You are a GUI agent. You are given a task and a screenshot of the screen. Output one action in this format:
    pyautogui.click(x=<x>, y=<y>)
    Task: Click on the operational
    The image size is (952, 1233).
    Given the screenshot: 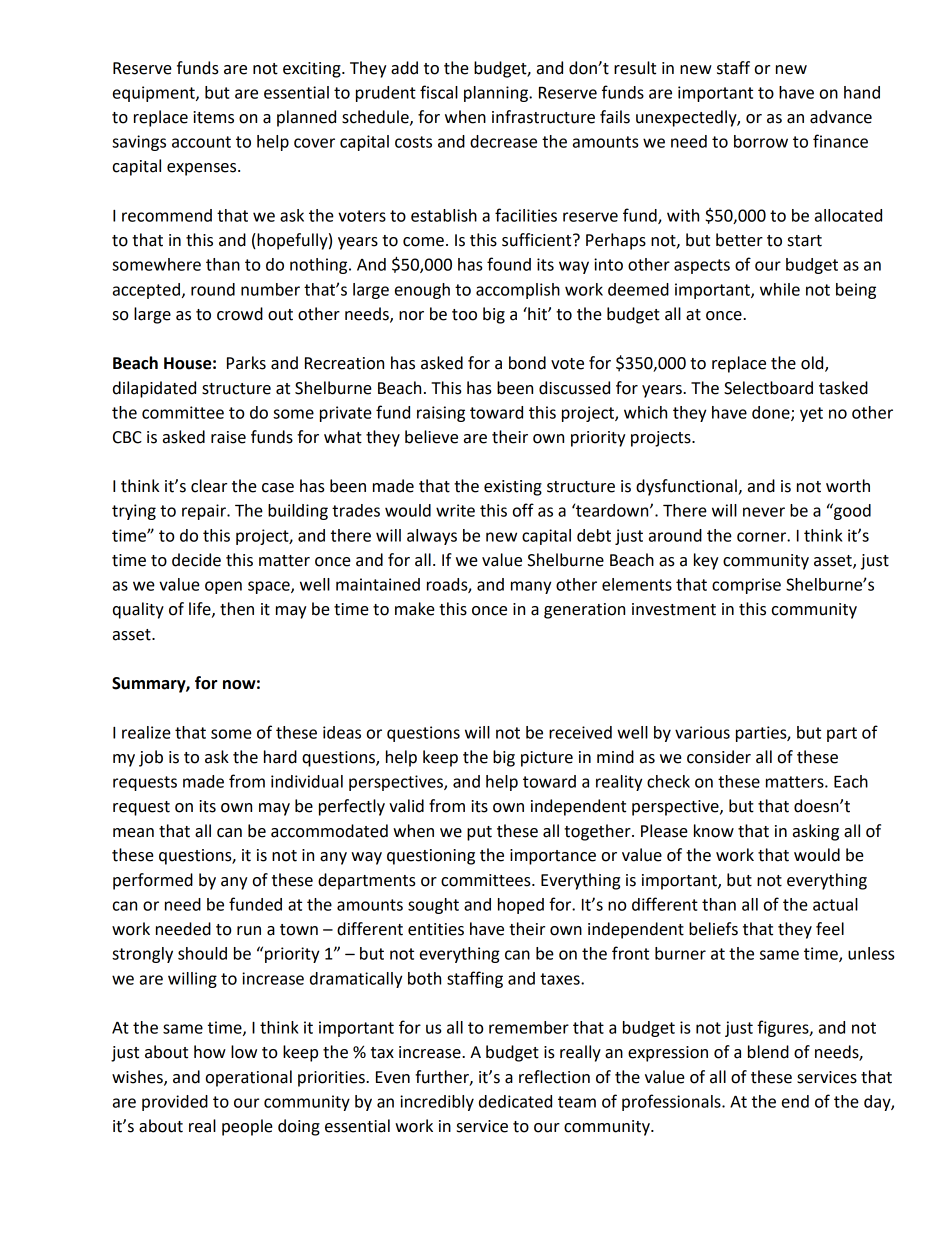 What is the action you would take?
    pyautogui.click(x=249, y=1078)
